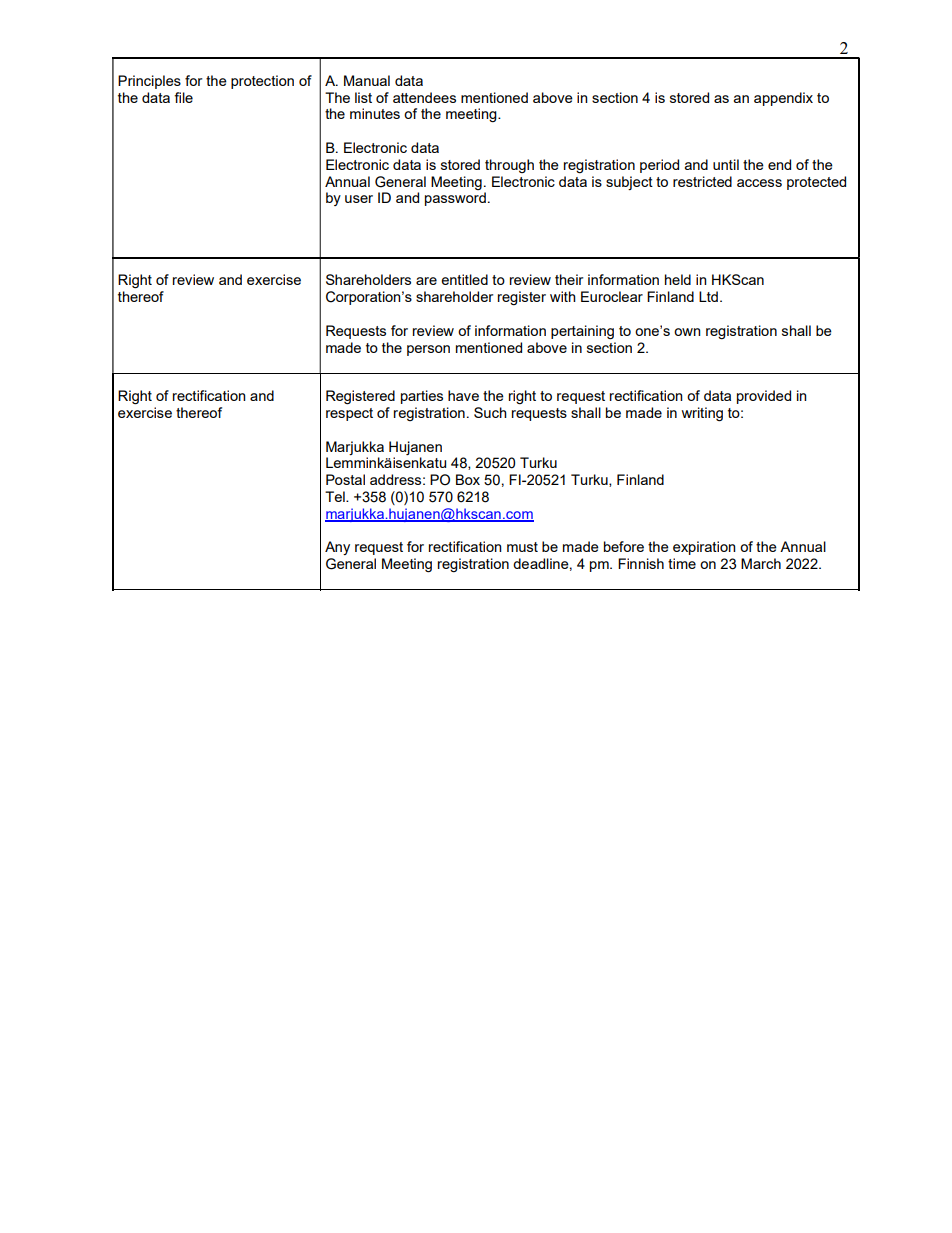  Describe the element at coordinates (337, 548) in the screenshot. I see `Any` at that location.
